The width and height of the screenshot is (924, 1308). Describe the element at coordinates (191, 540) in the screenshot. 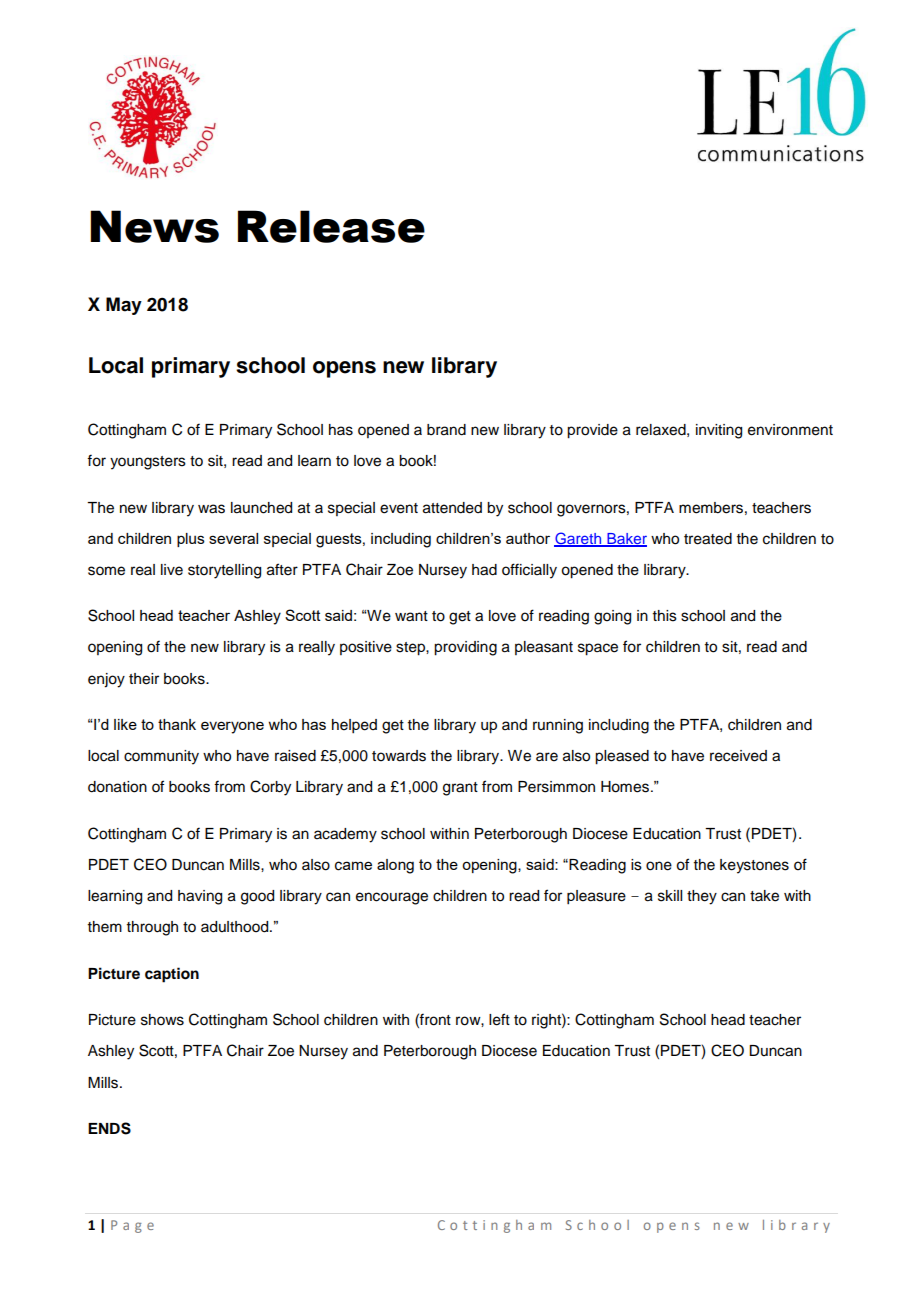

I see `plus` at that location.
